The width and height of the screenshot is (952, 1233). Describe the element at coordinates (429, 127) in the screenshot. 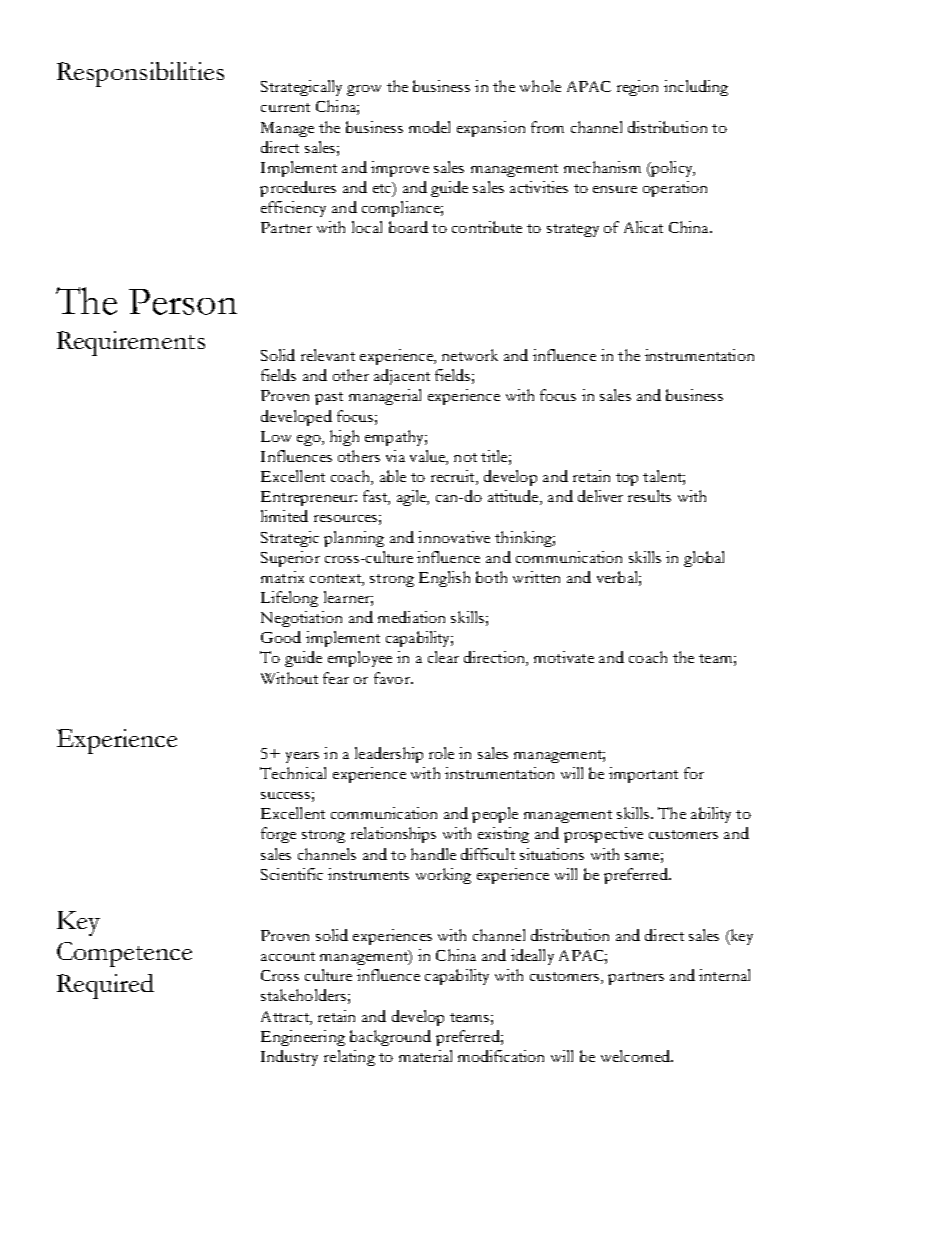

I see `model` at that location.
